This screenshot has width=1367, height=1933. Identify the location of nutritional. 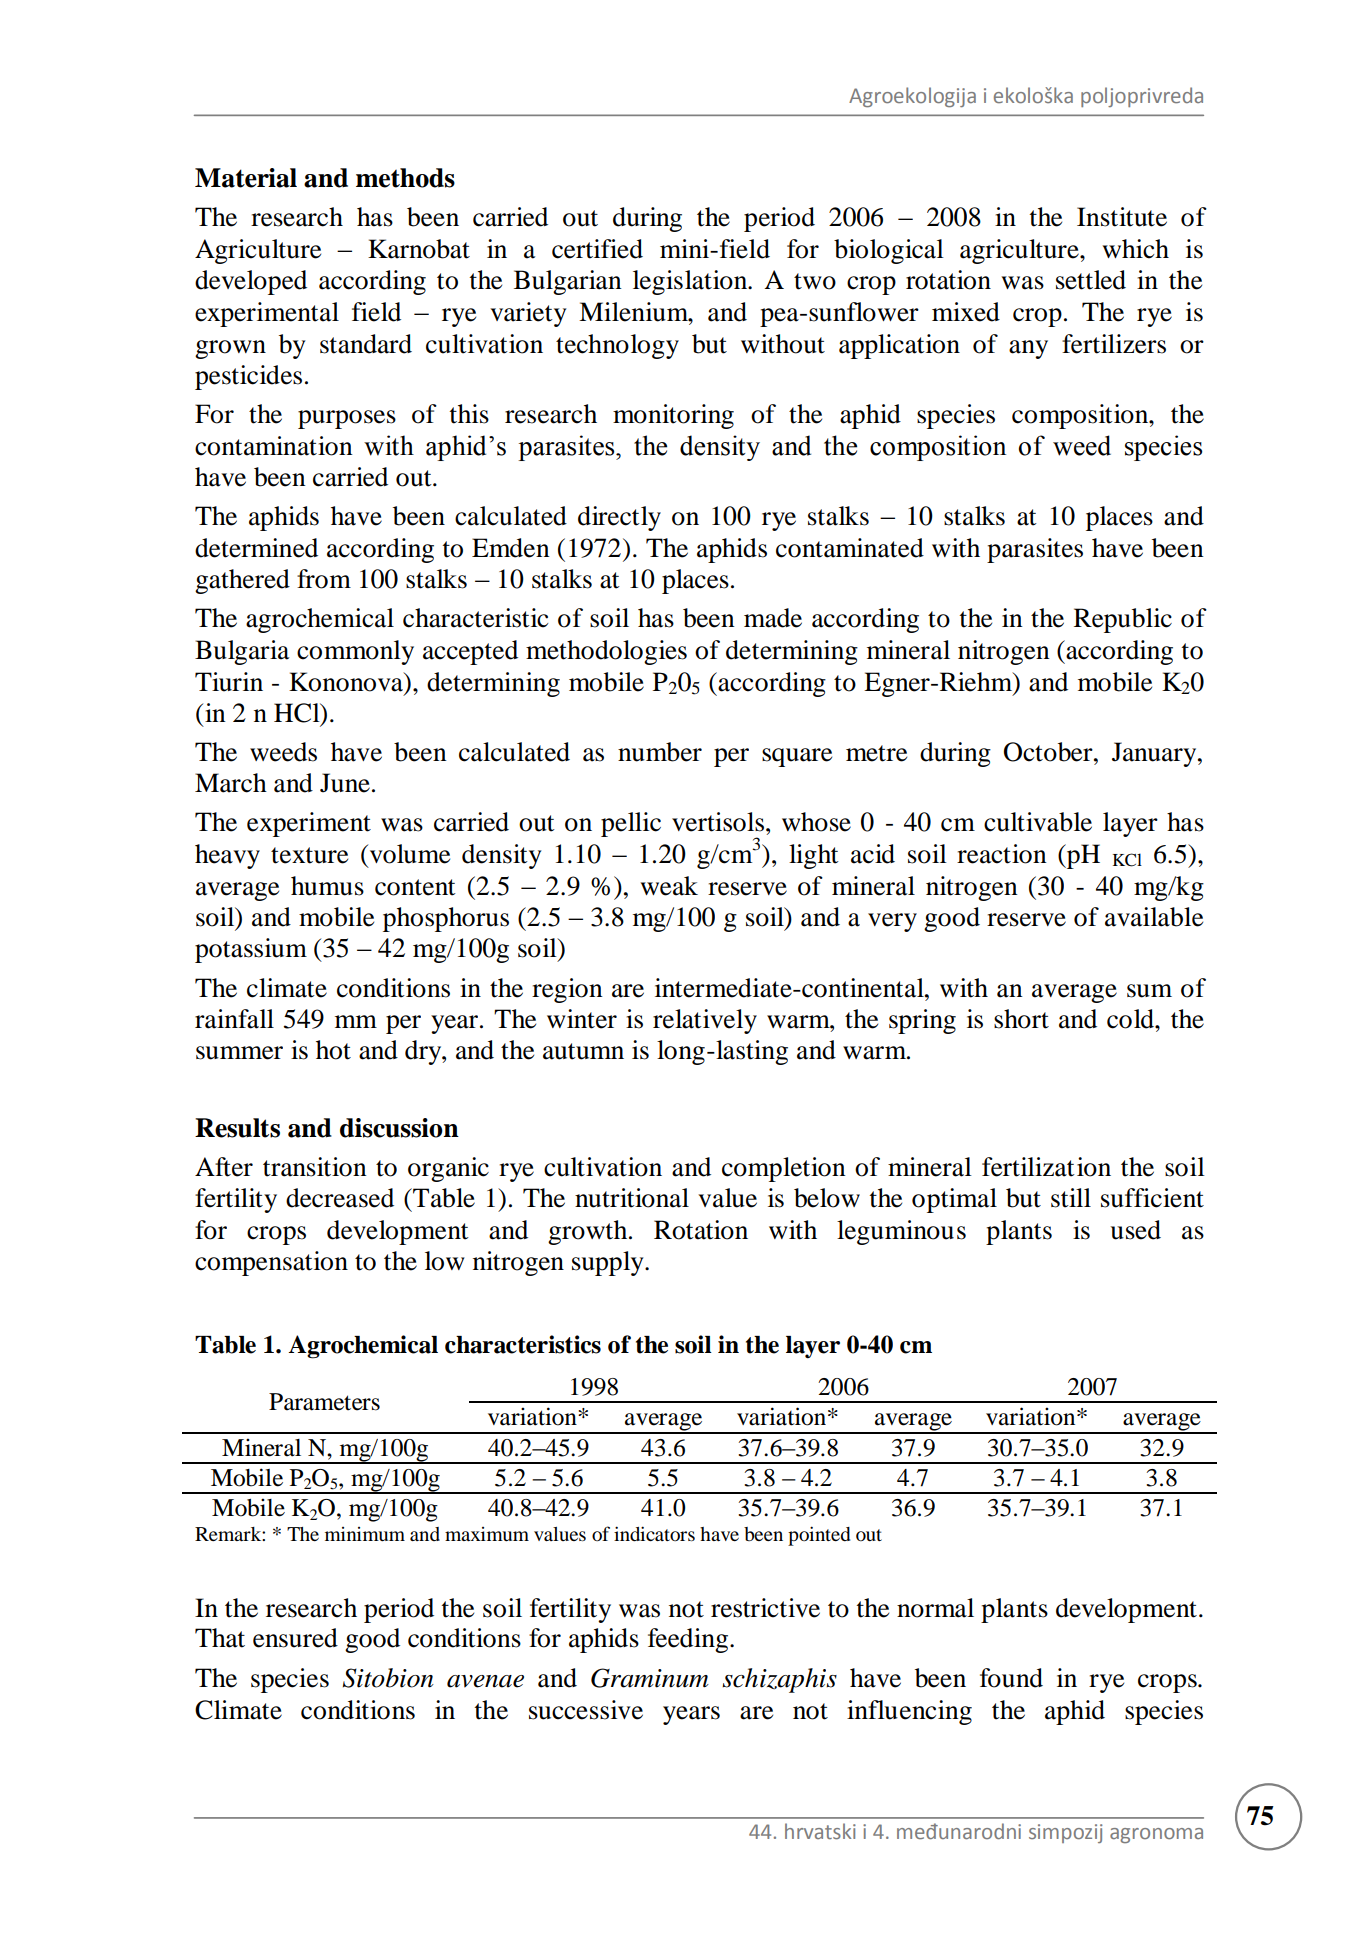
(632, 1198).
